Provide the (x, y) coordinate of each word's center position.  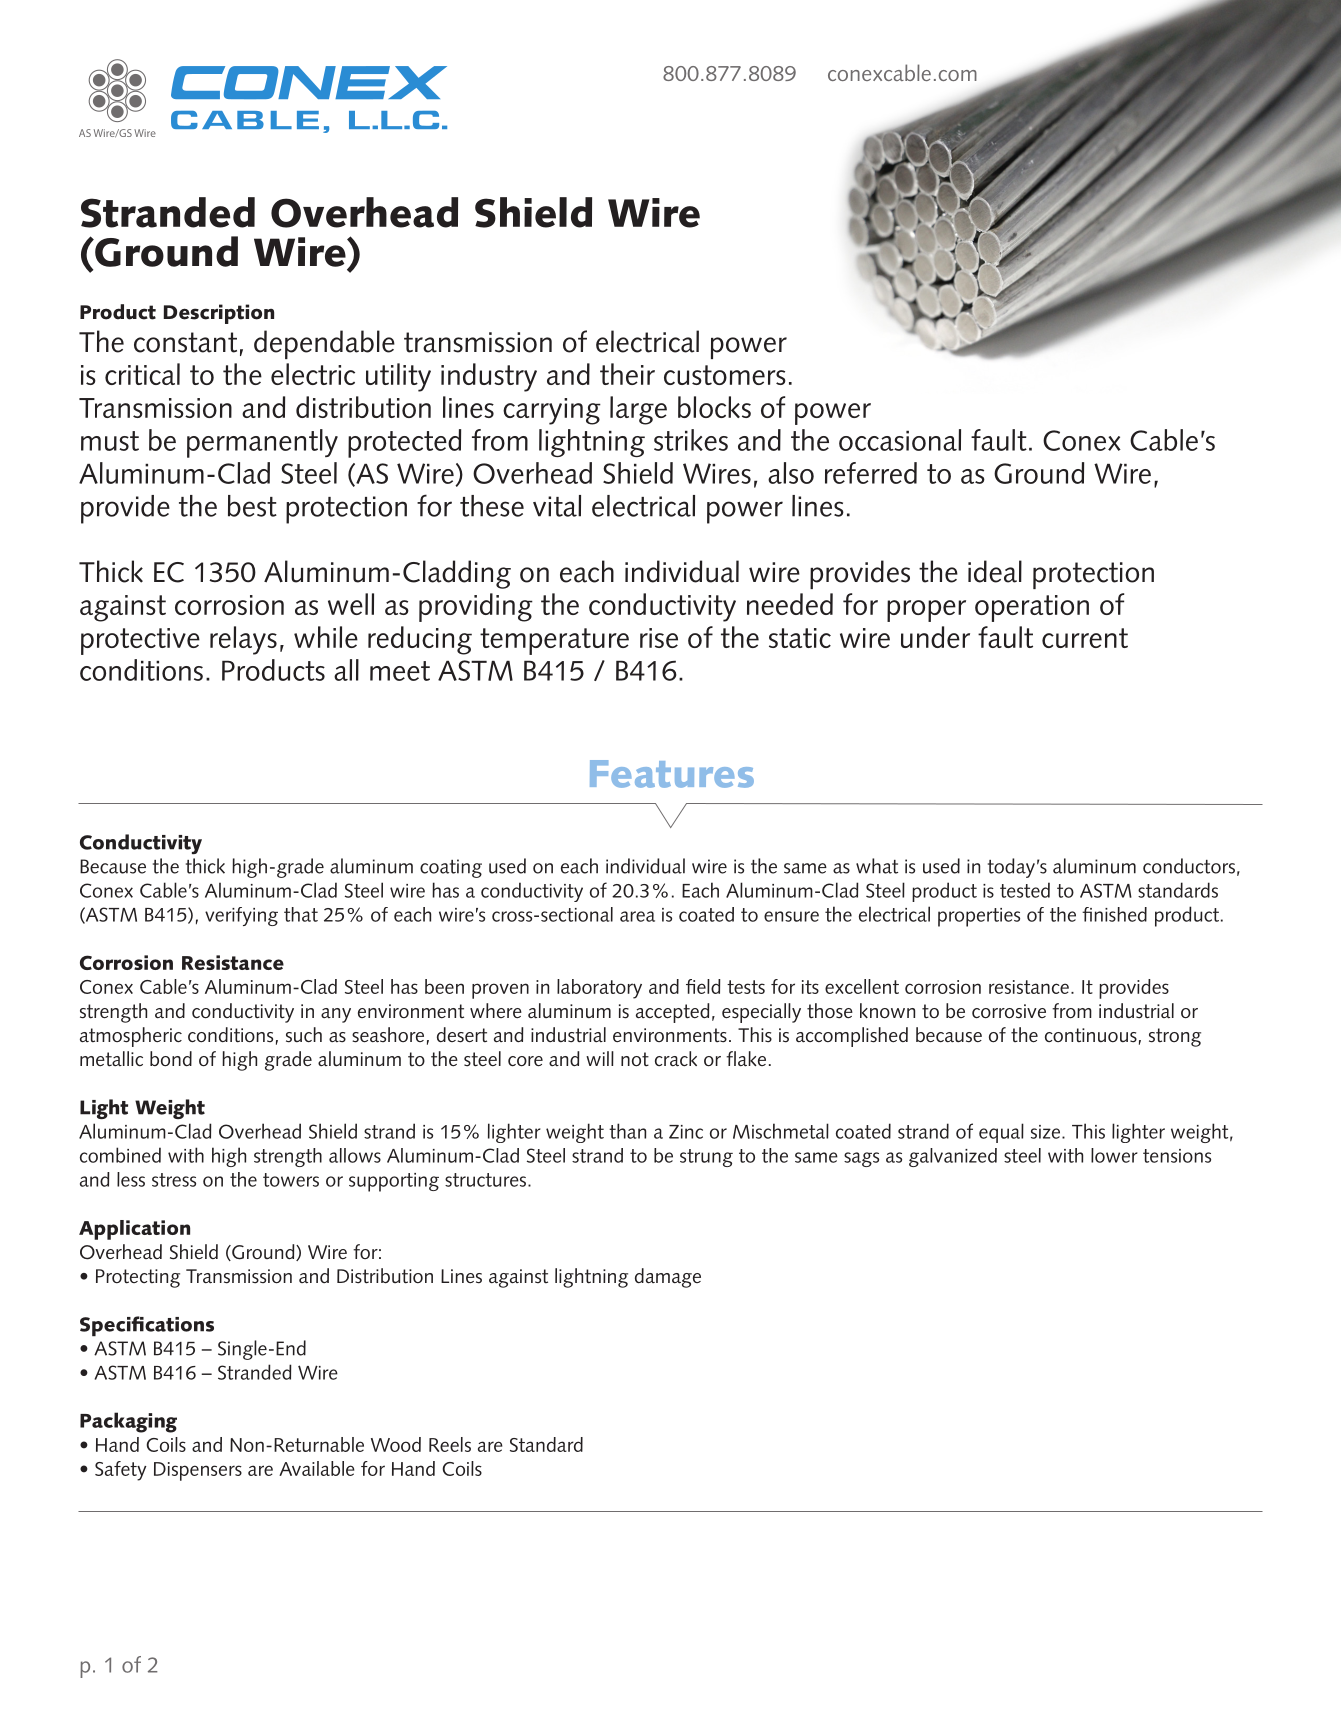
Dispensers (198, 1471)
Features (672, 774)
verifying (241, 916)
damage (668, 1278)
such (304, 1035)
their (627, 374)
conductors (1189, 866)
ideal (995, 571)
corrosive (1009, 1011)
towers (291, 1180)
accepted (672, 1013)
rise (659, 638)
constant (185, 342)
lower (1114, 1155)
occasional (900, 440)
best (252, 506)
